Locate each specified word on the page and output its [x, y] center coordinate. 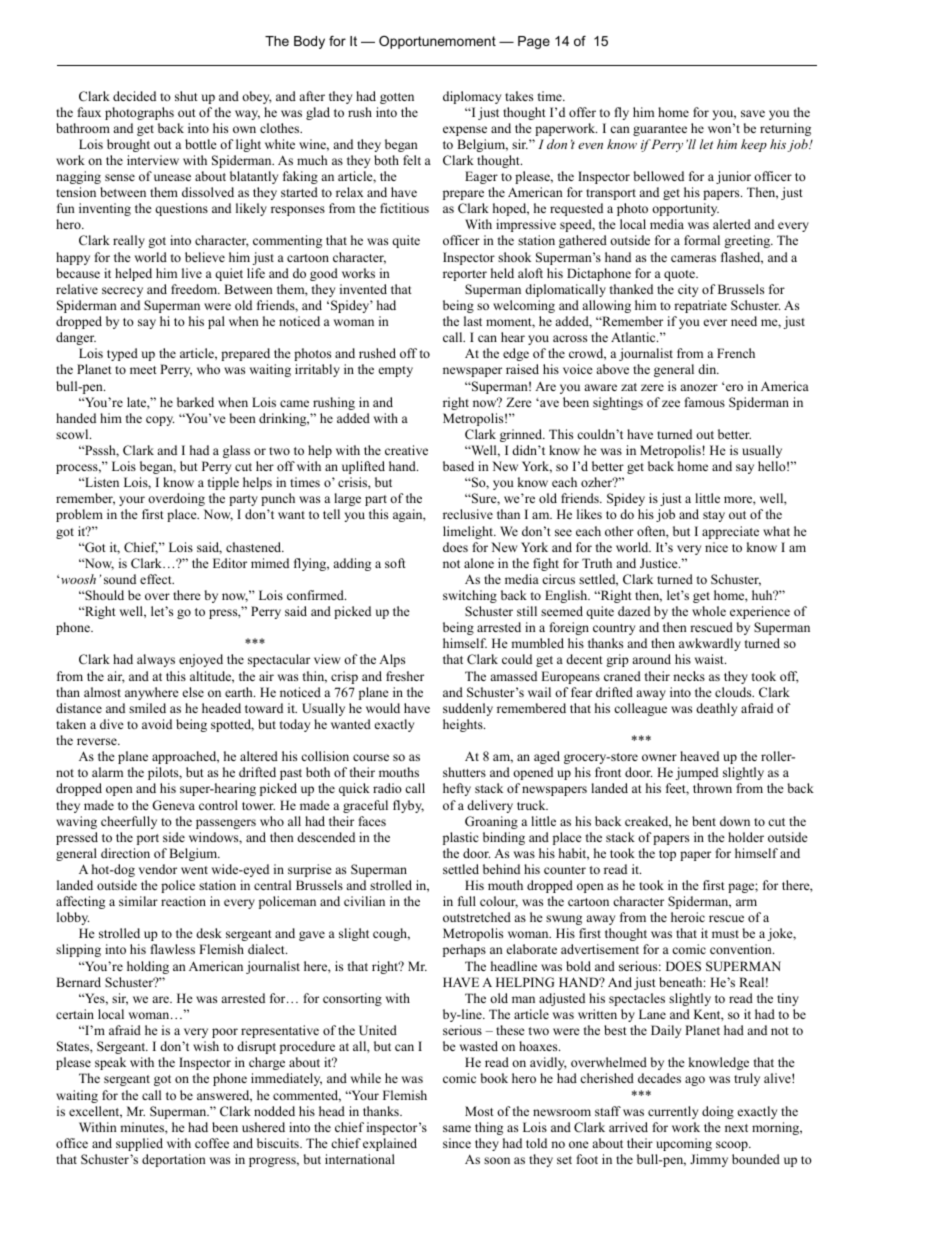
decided [134, 96]
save [753, 113]
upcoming [684, 1144]
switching [470, 596]
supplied [139, 1144]
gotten [397, 98]
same [457, 1128]
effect [157, 579]
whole [709, 611]
